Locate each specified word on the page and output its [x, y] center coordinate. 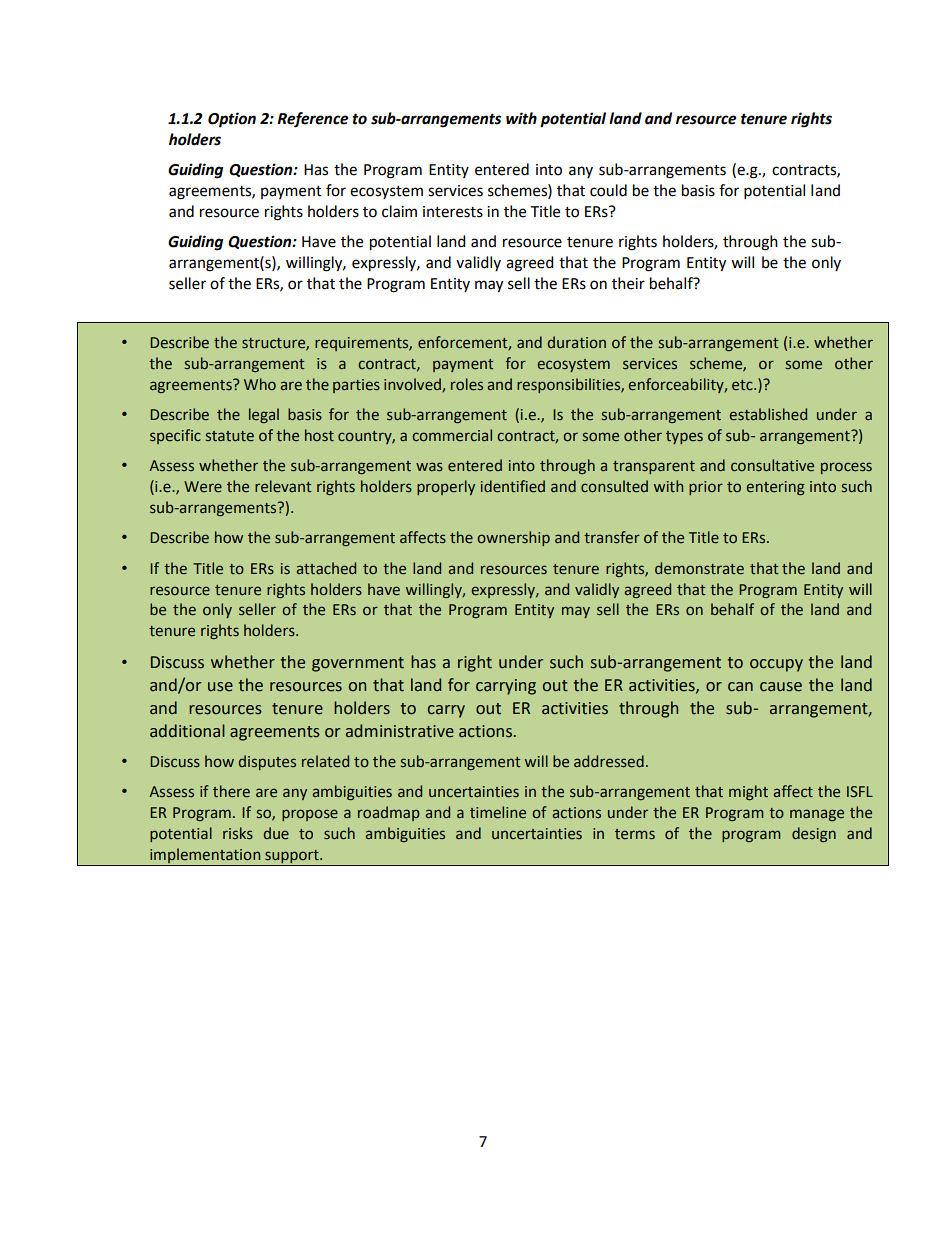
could [608, 190]
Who [260, 384]
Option [232, 120]
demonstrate [699, 568]
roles [467, 384]
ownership [513, 538]
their [628, 283]
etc [743, 385]
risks [238, 833]
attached [326, 568]
